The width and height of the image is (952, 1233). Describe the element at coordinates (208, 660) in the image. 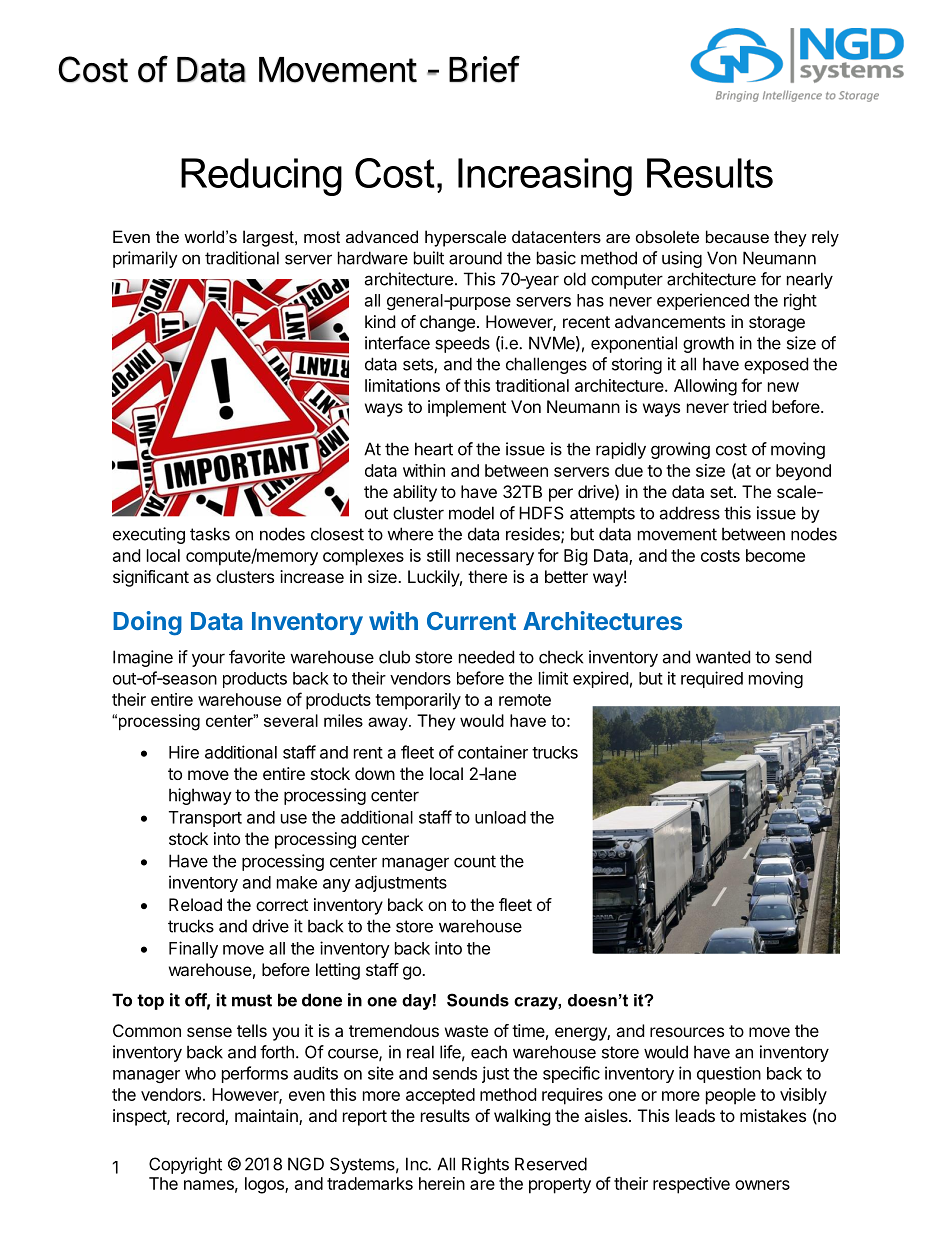

I see `your` at that location.
